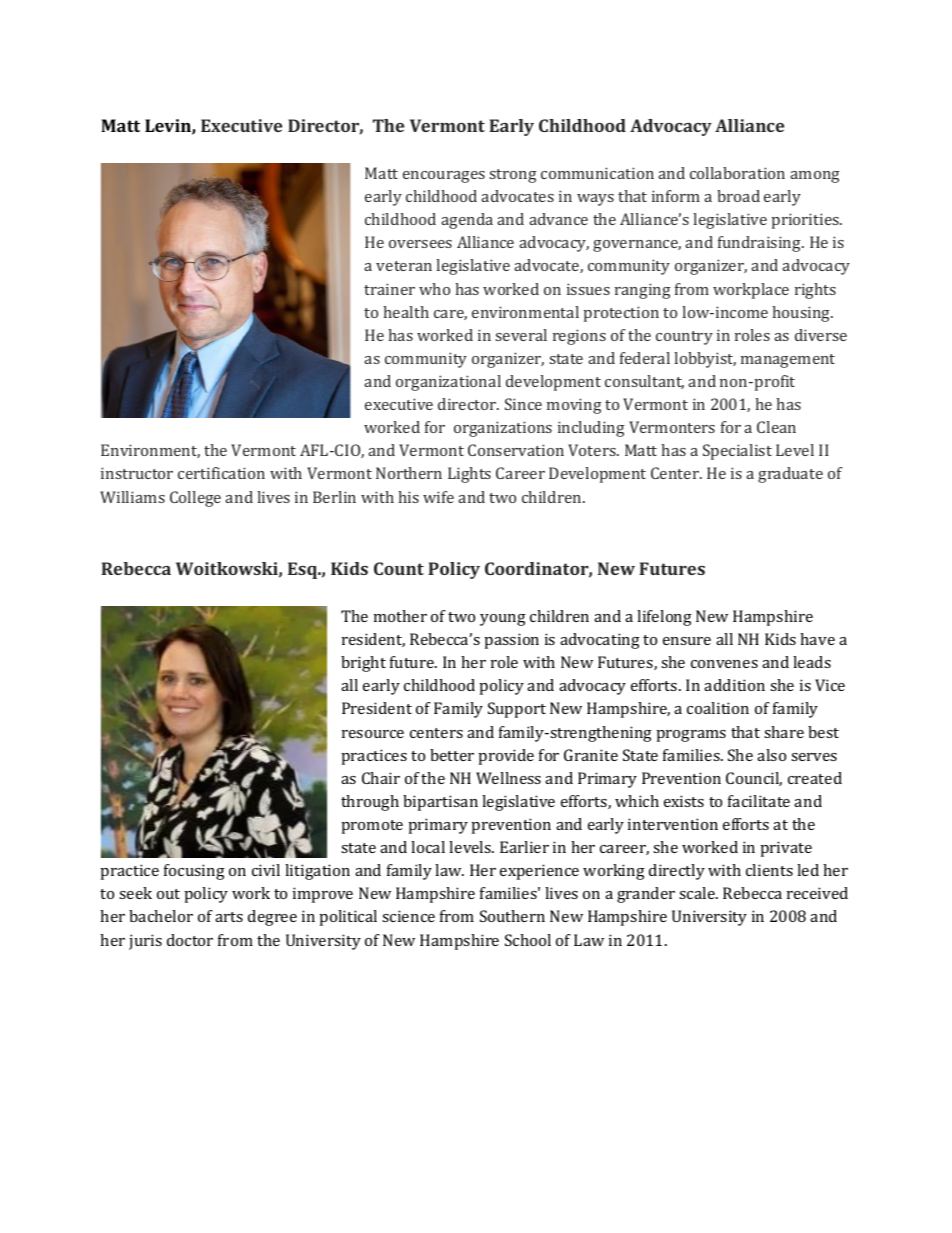 The width and height of the document is (952, 1233). Describe the element at coordinates (229, 917) in the document. I see `arts` at that location.
